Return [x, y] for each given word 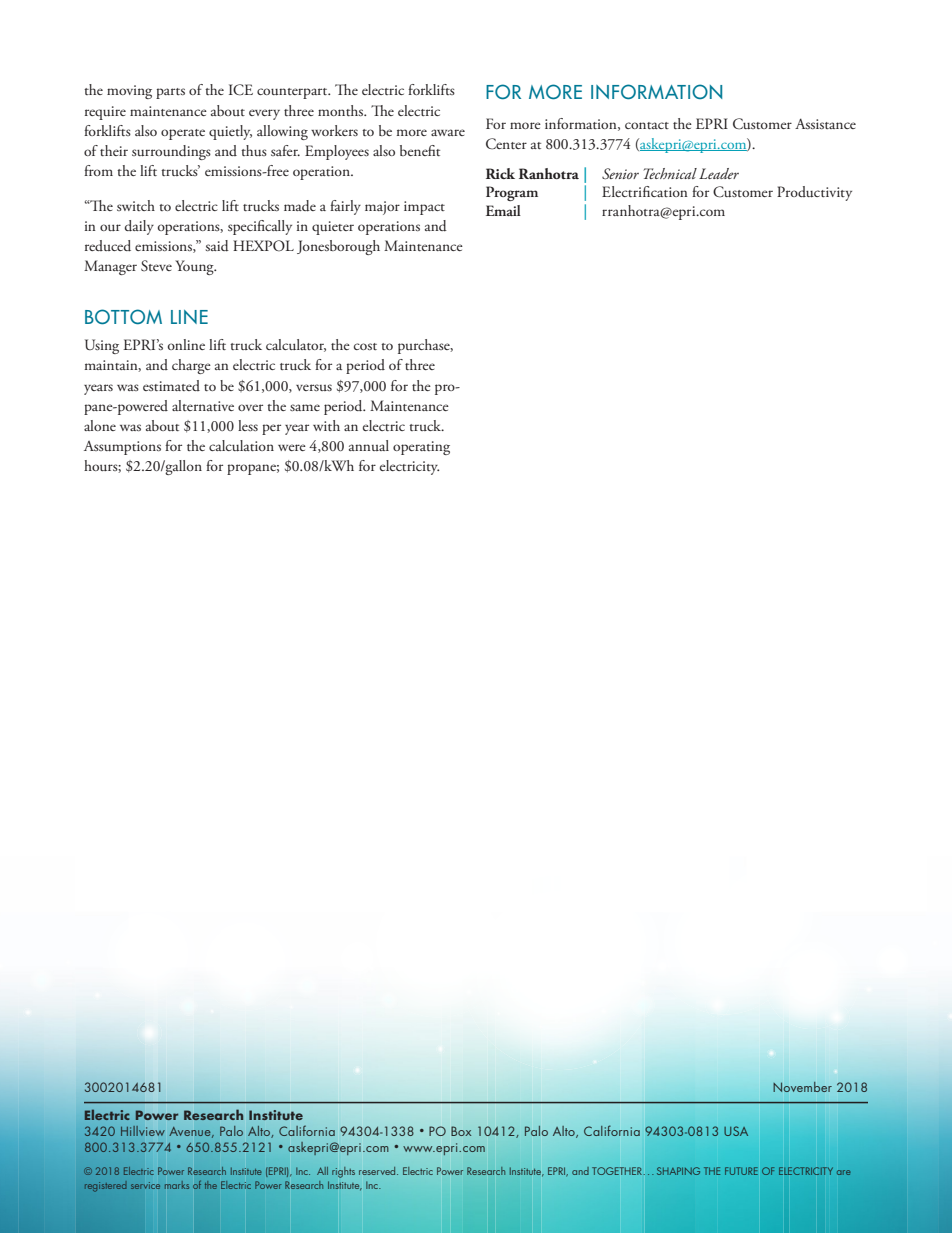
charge [191, 366]
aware [448, 132]
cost [365, 346]
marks [177, 1185]
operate [183, 134]
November [802, 1087]
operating [421, 448]
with [326, 425]
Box [461, 1131]
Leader [719, 173]
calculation [241, 445]
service [145, 1185]
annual [369, 445]
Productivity [814, 193]
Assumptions [122, 448]
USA [736, 1131]
